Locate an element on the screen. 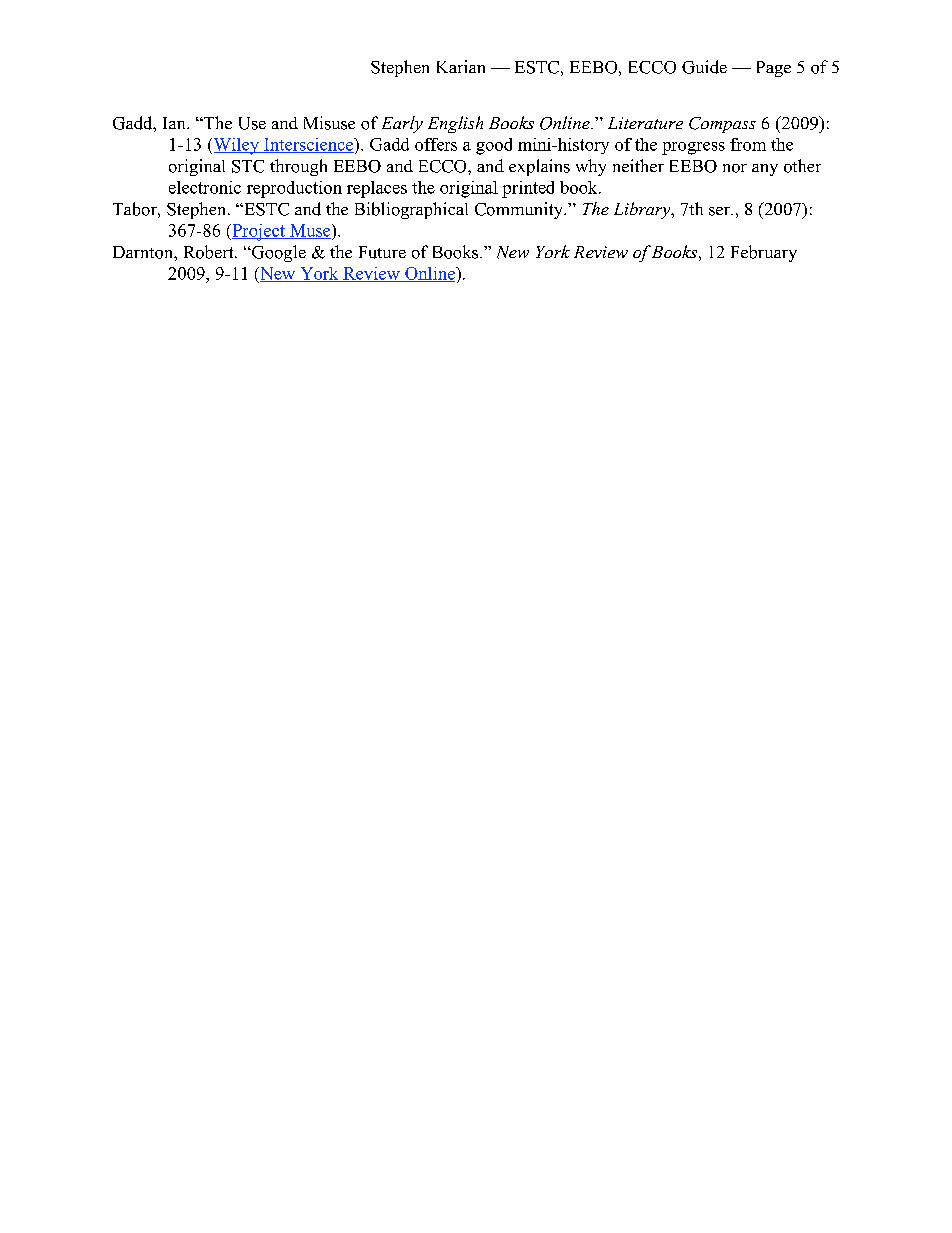 The width and height of the screenshot is (952, 1233). nor is located at coordinates (735, 168).
